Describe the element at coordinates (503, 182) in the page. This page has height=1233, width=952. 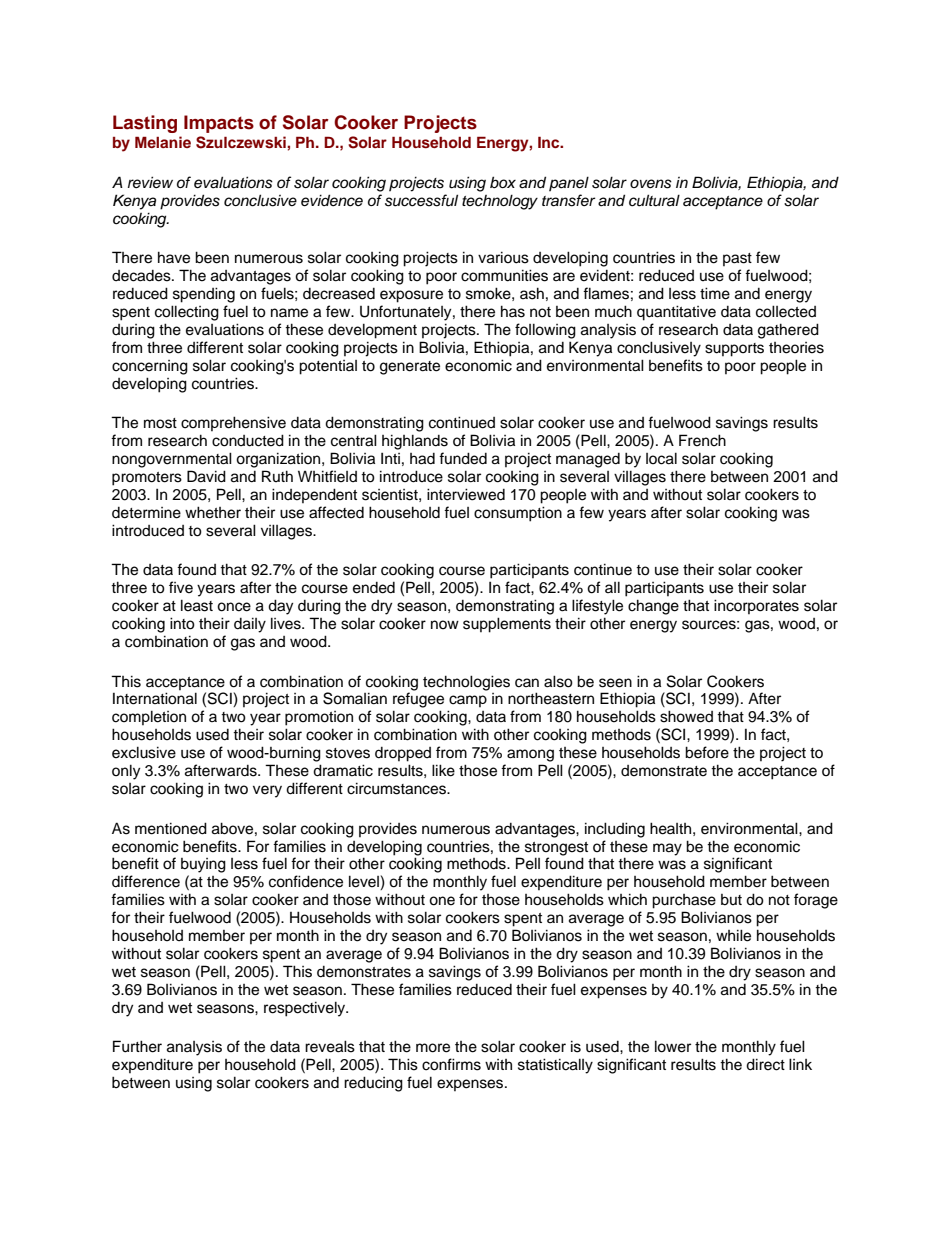
I see `box` at that location.
